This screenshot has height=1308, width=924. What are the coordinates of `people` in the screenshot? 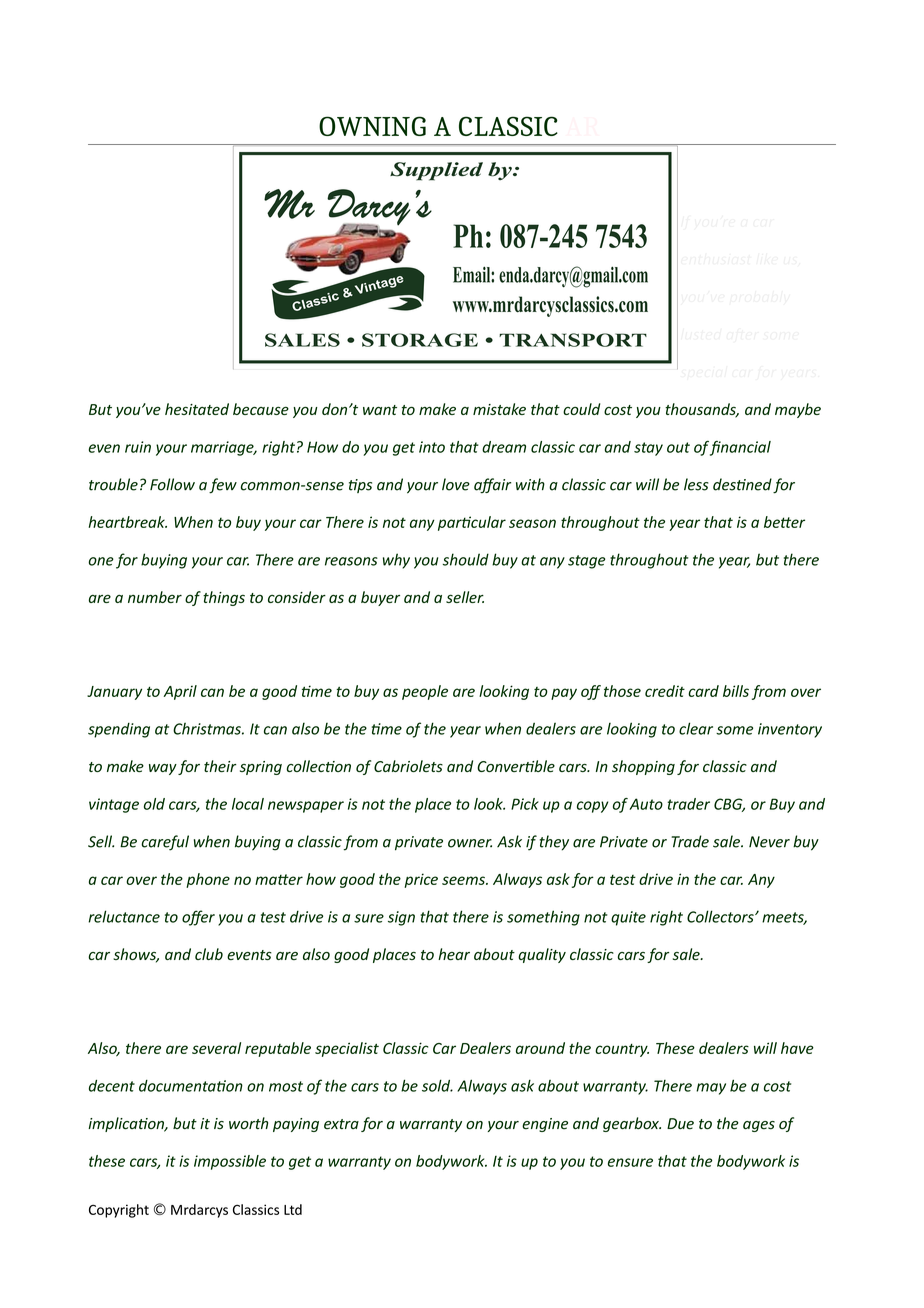 It's located at (425, 692).
